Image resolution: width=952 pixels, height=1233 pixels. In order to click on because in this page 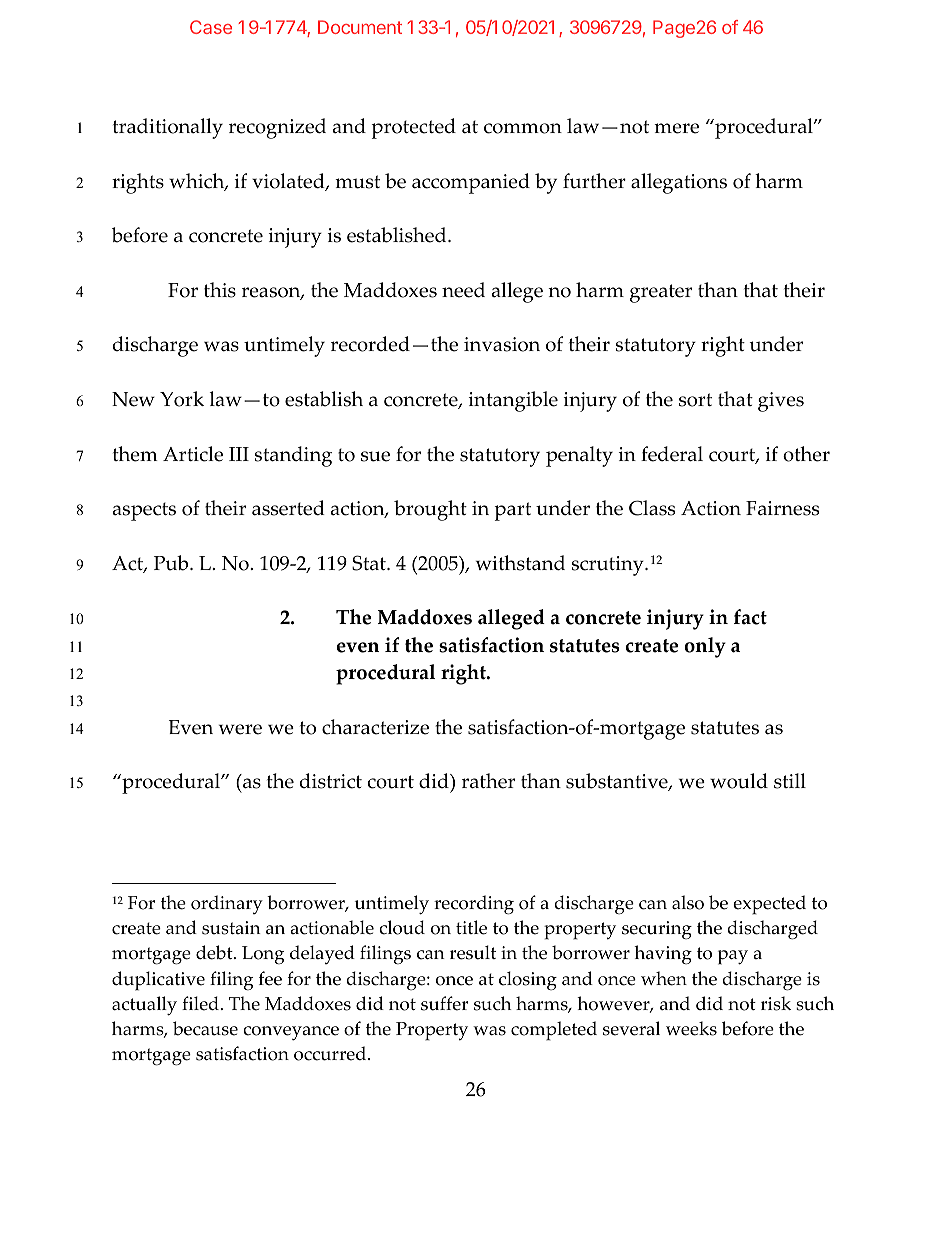, I will do `click(205, 1028)`.
